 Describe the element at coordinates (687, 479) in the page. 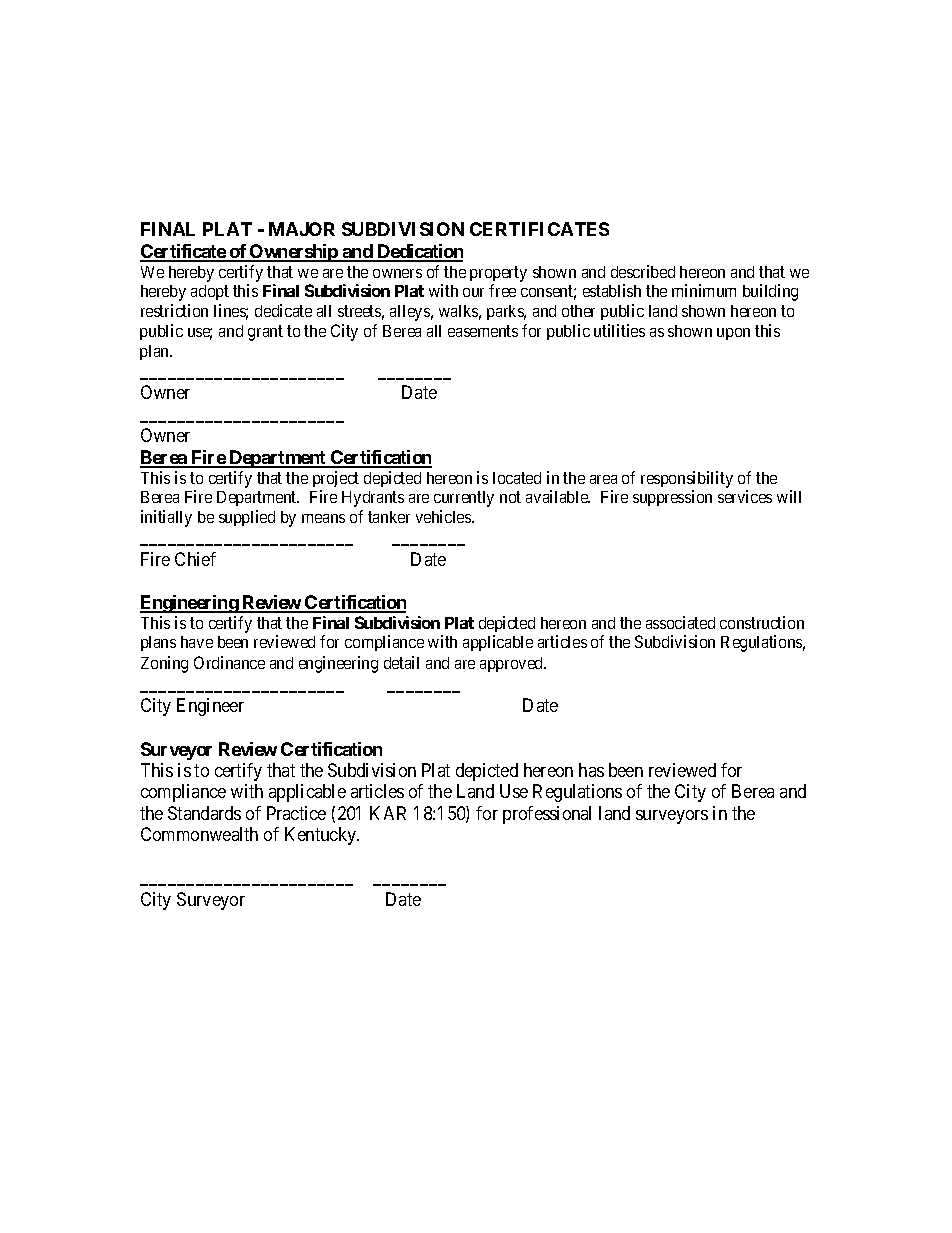

I see `responsibility` at that location.
